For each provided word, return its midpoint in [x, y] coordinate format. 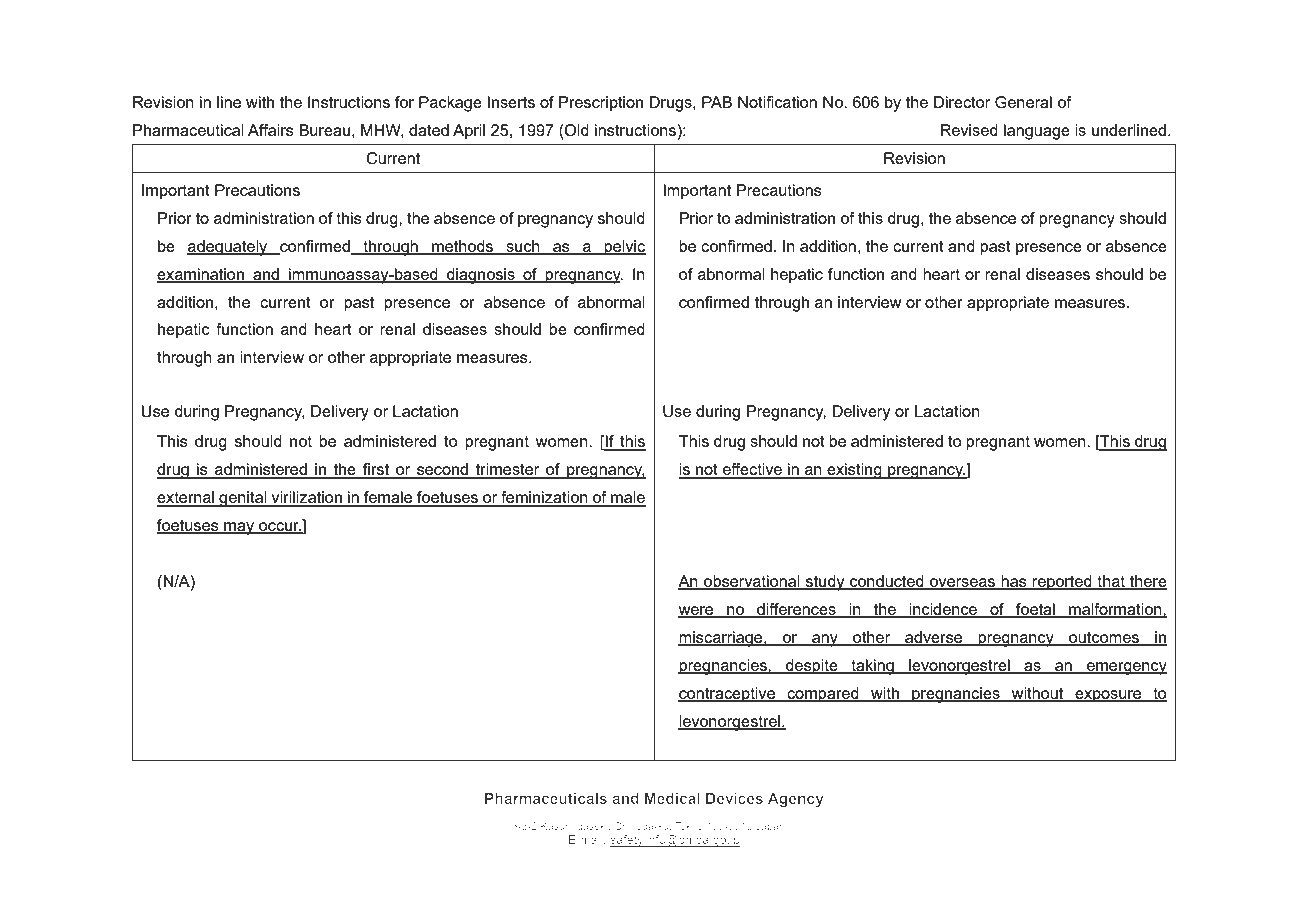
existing [854, 471]
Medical [672, 798]
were [697, 612]
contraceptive [728, 695]
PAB [717, 102]
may [239, 528]
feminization [544, 498]
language [1037, 132]
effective [752, 470]
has [1014, 582]
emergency [1125, 668]
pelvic [624, 248]
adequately [228, 248]
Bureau [324, 130]
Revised [969, 130]
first [376, 470]
